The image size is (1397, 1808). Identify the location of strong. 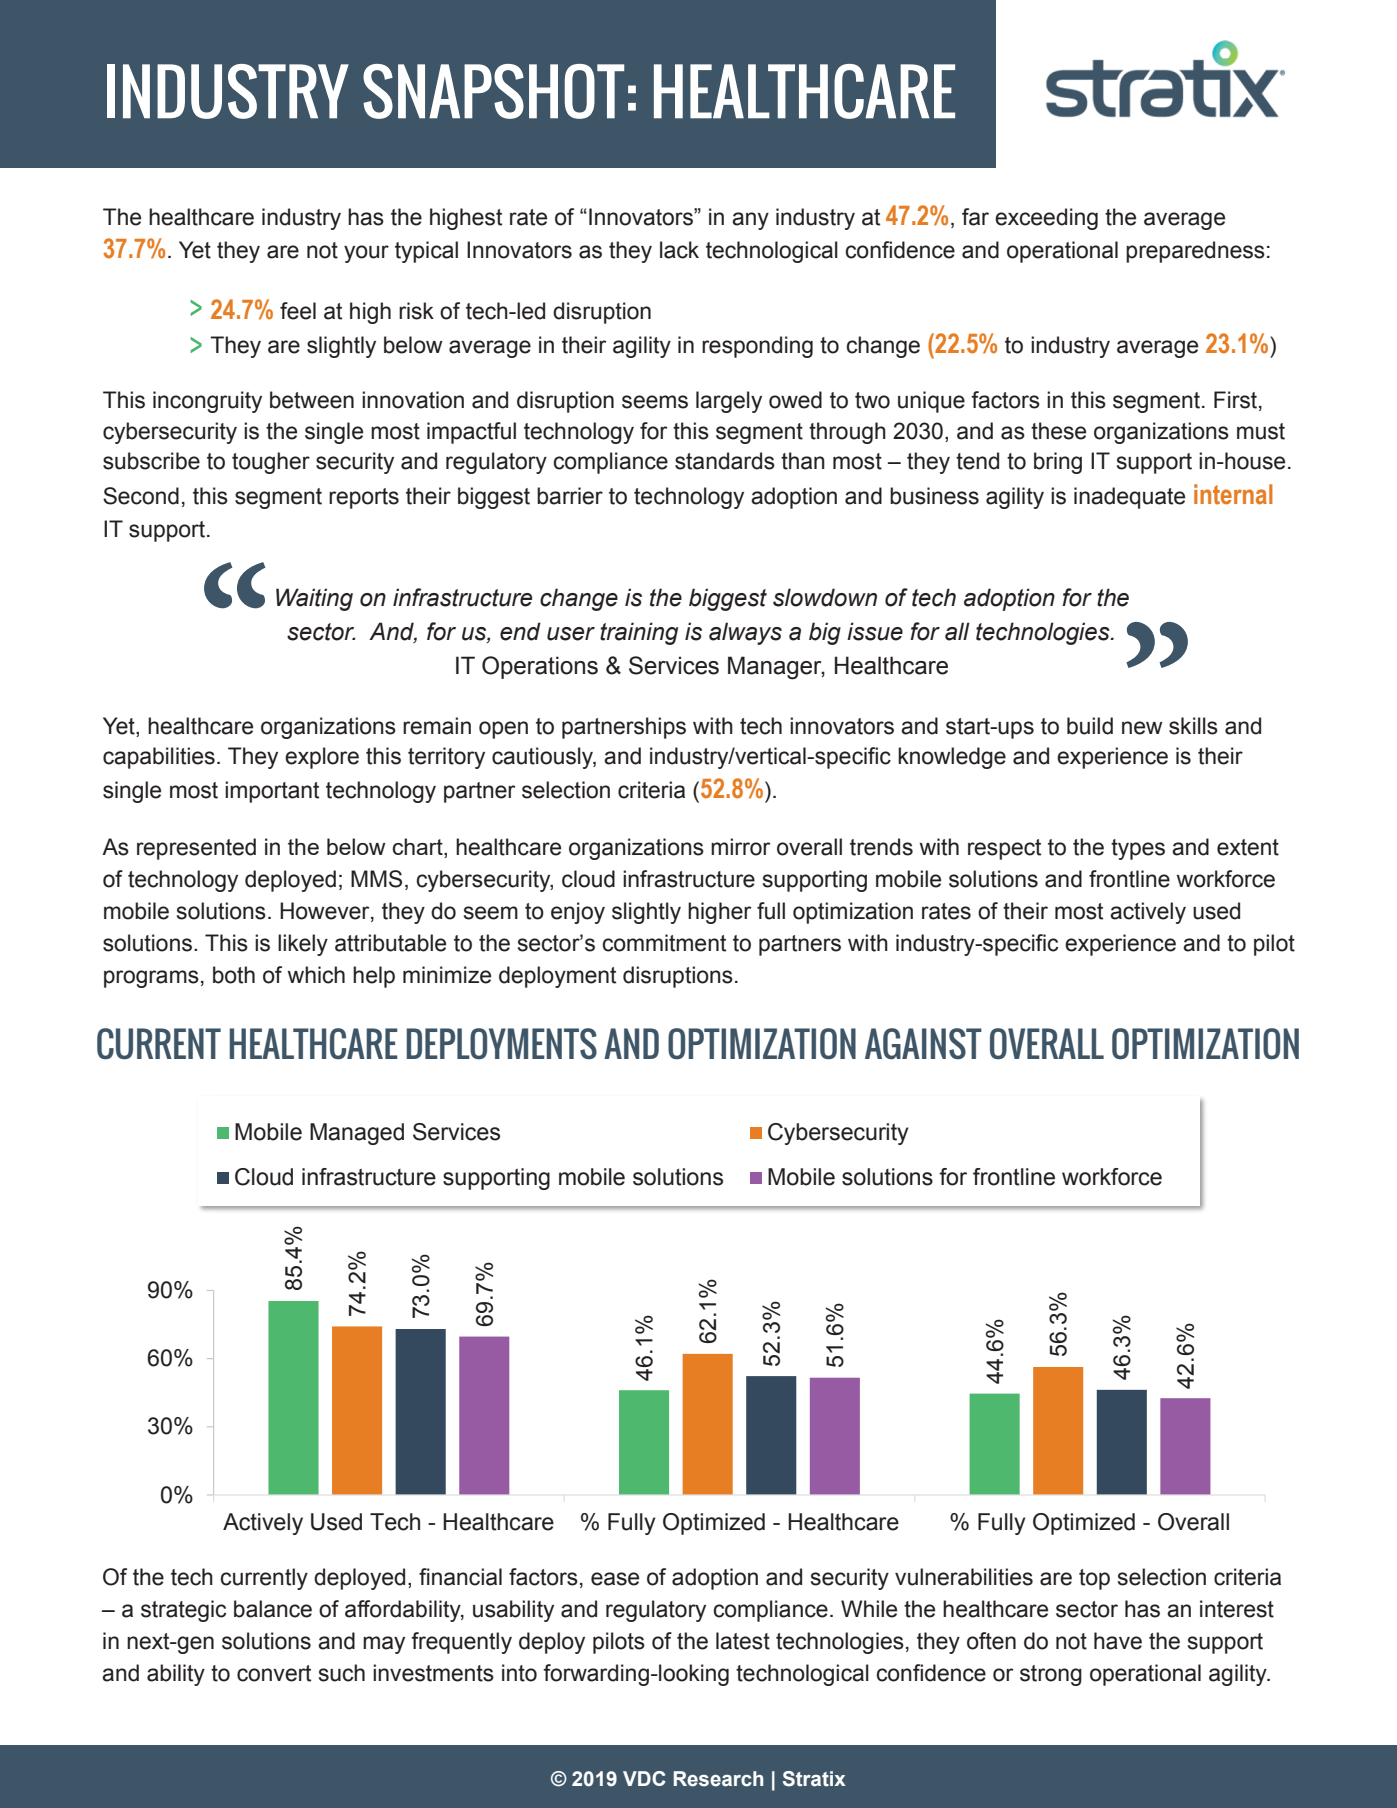
(1051, 1675).
